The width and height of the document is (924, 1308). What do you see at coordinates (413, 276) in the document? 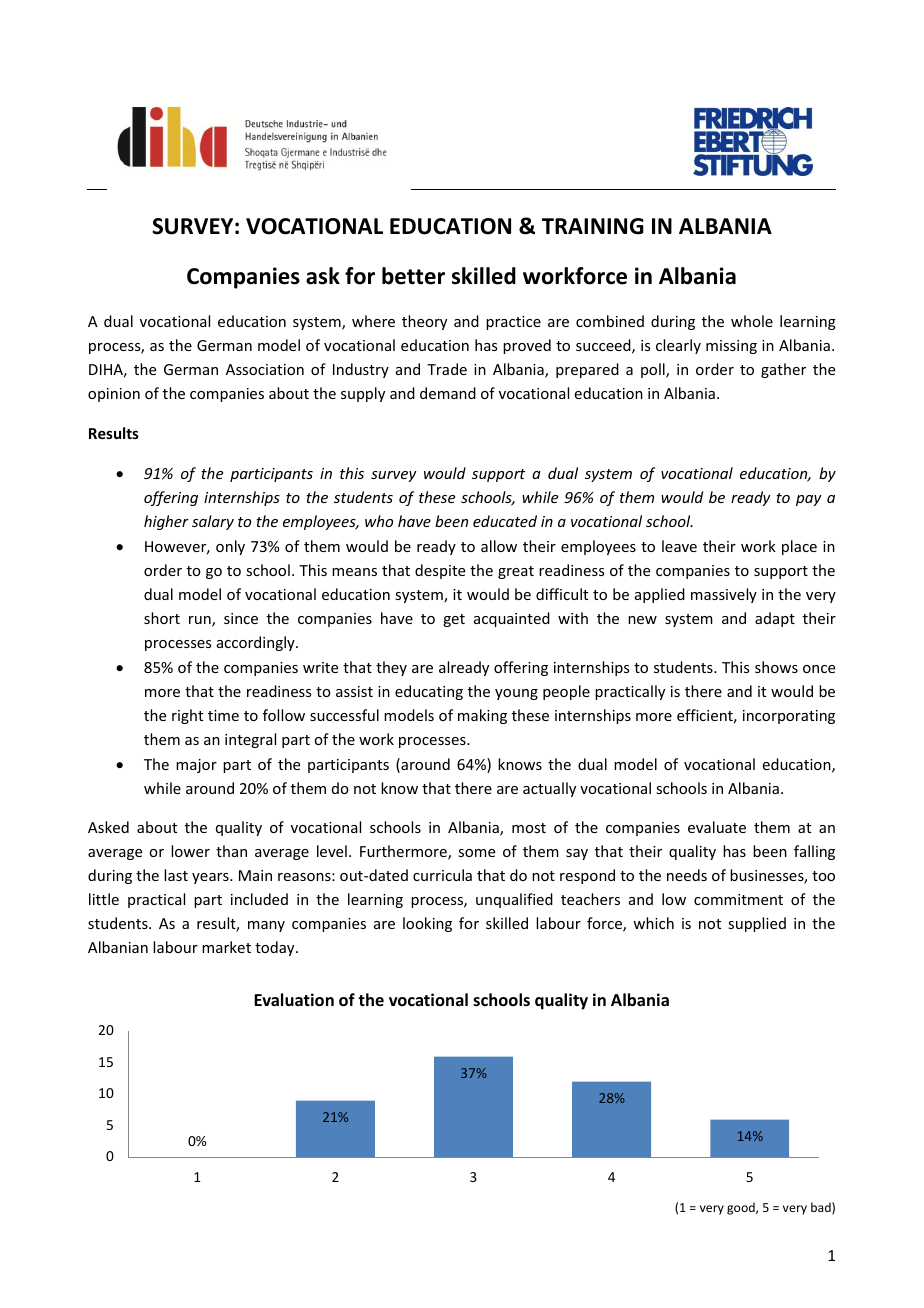
I see `better` at bounding box center [413, 276].
